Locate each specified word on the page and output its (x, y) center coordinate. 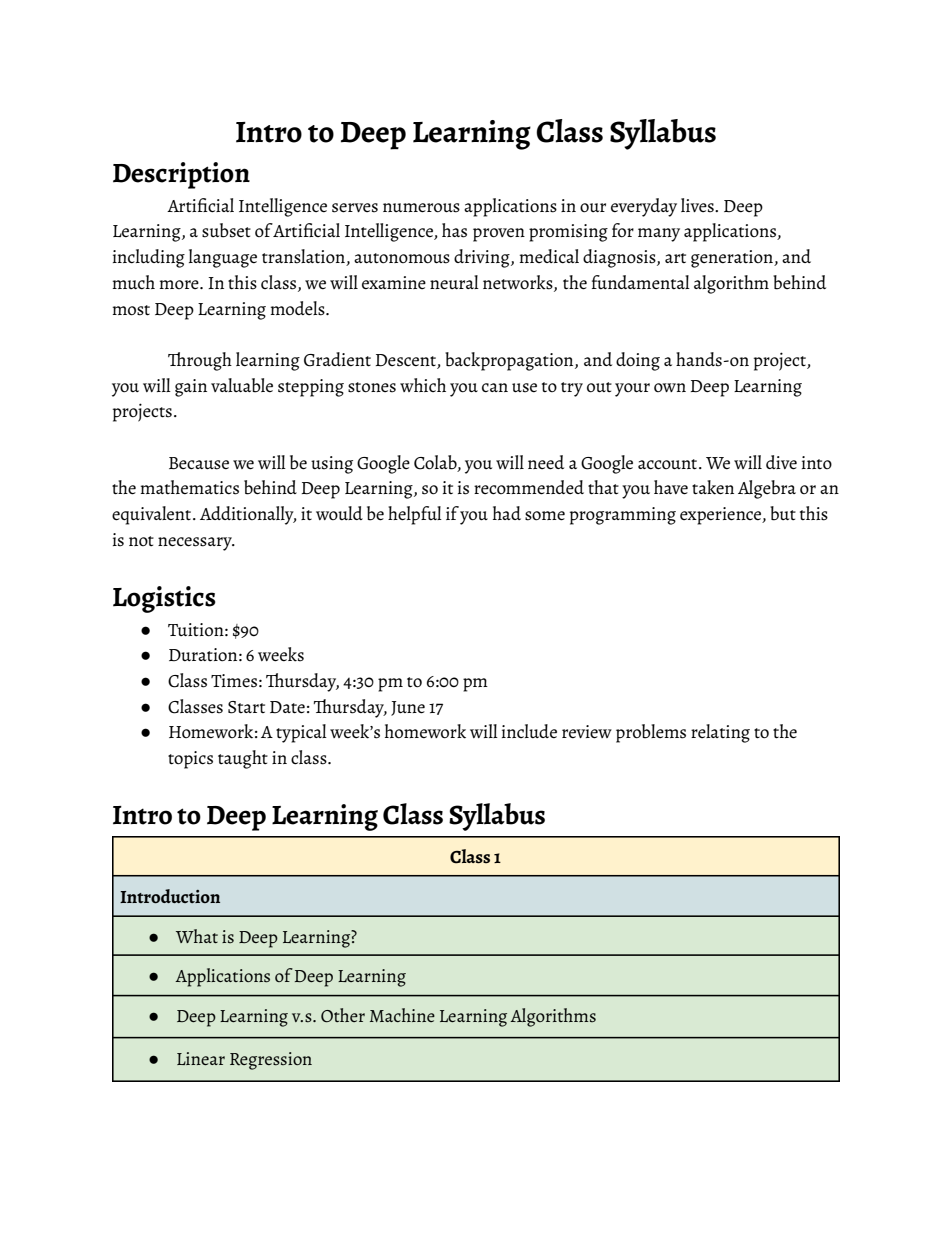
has (454, 230)
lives (698, 205)
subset (226, 230)
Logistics (164, 599)
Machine (402, 1015)
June (408, 708)
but (783, 513)
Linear (201, 1058)
